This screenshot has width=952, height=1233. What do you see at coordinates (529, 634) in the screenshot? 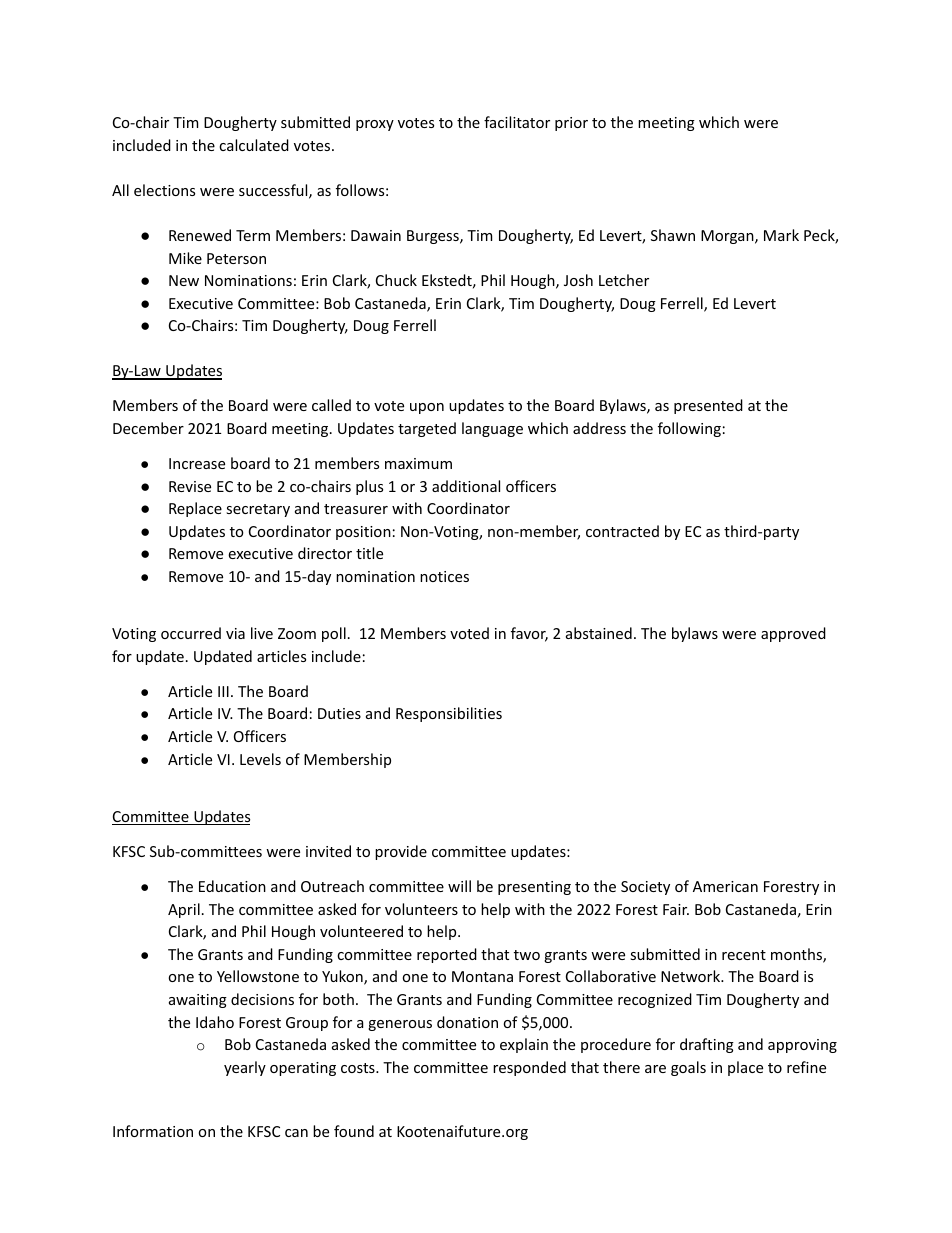
I see `favor` at bounding box center [529, 634].
